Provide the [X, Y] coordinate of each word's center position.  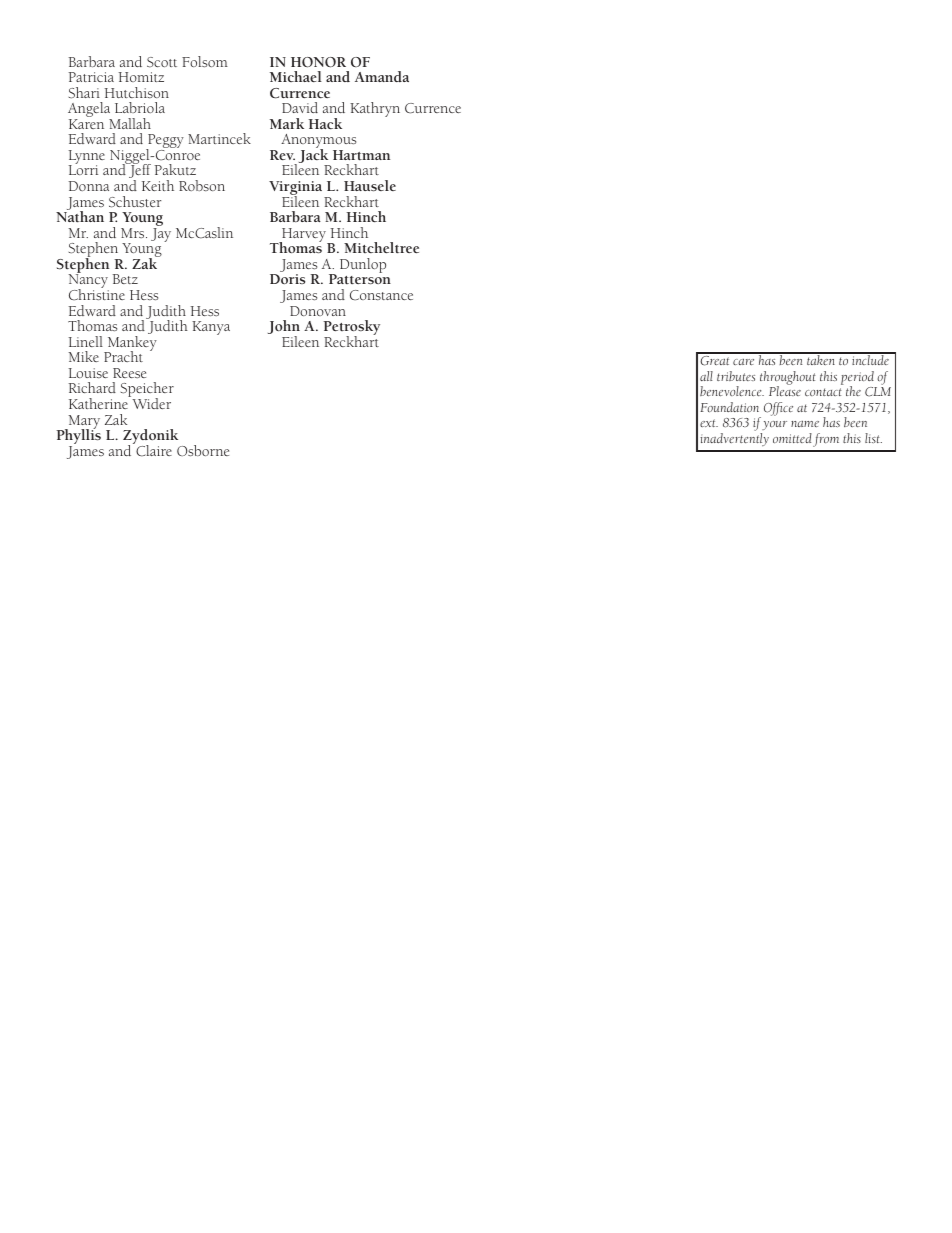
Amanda [382, 76]
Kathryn [375, 109]
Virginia [297, 189]
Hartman [361, 155]
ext [709, 423]
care [743, 362]
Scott [162, 62]
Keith [158, 185]
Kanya [211, 328]
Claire [153, 450]
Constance [381, 295]
